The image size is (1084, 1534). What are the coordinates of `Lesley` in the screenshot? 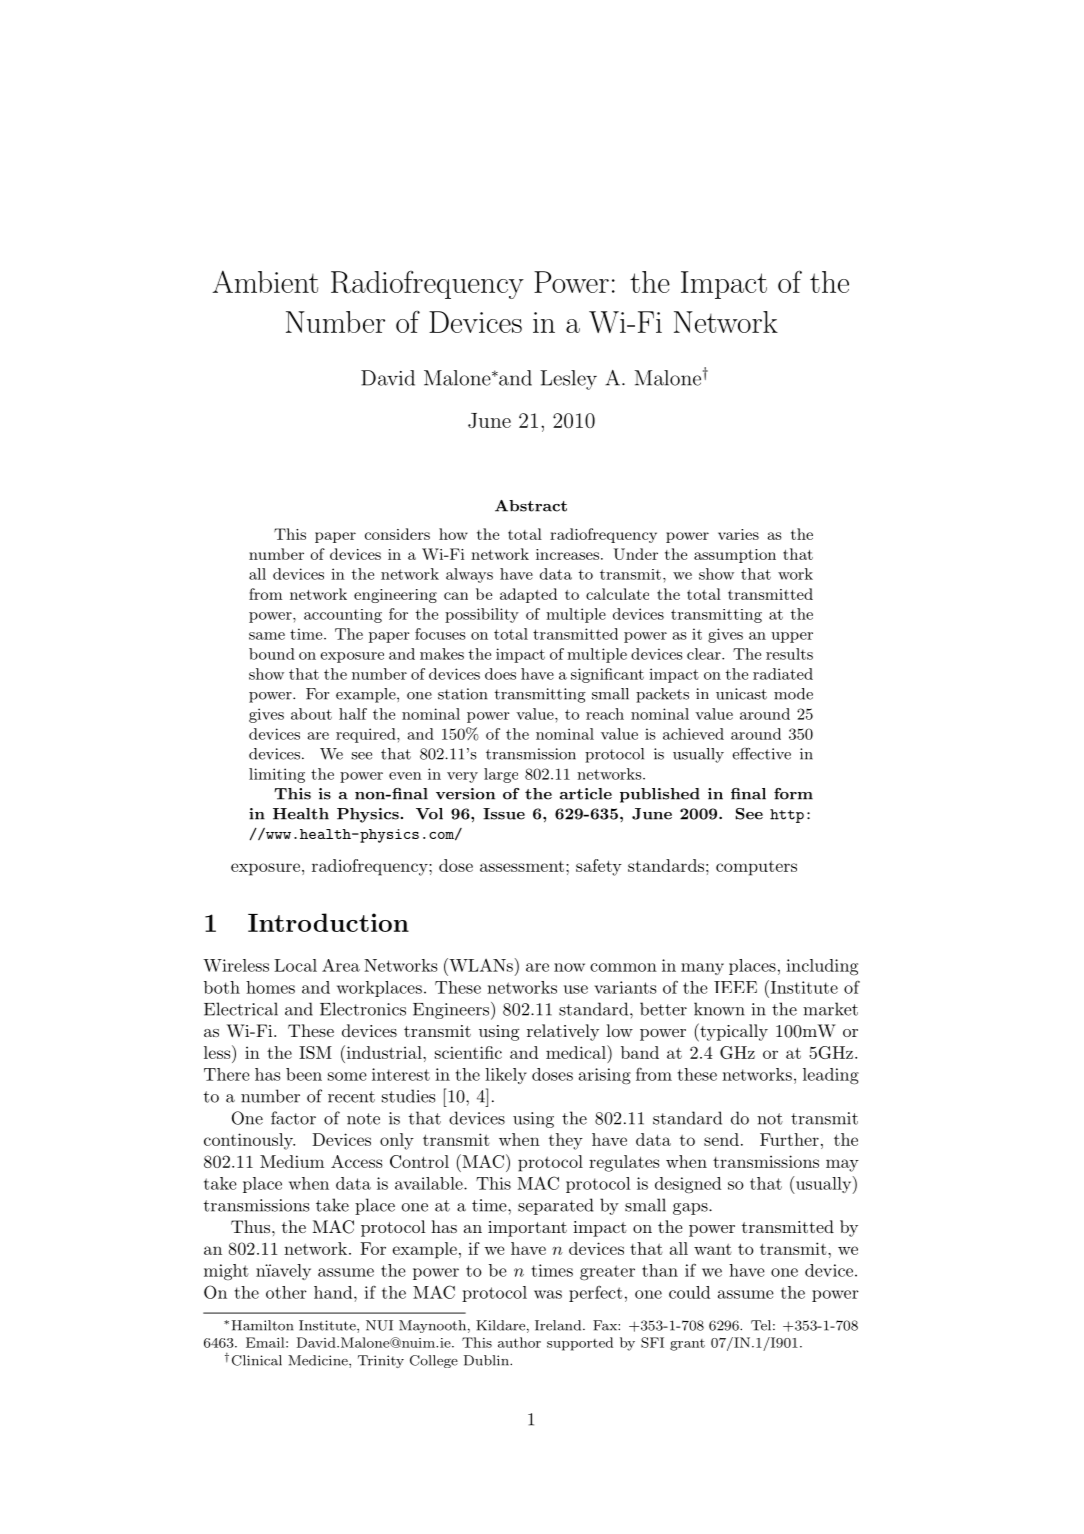 It's located at (568, 380).
